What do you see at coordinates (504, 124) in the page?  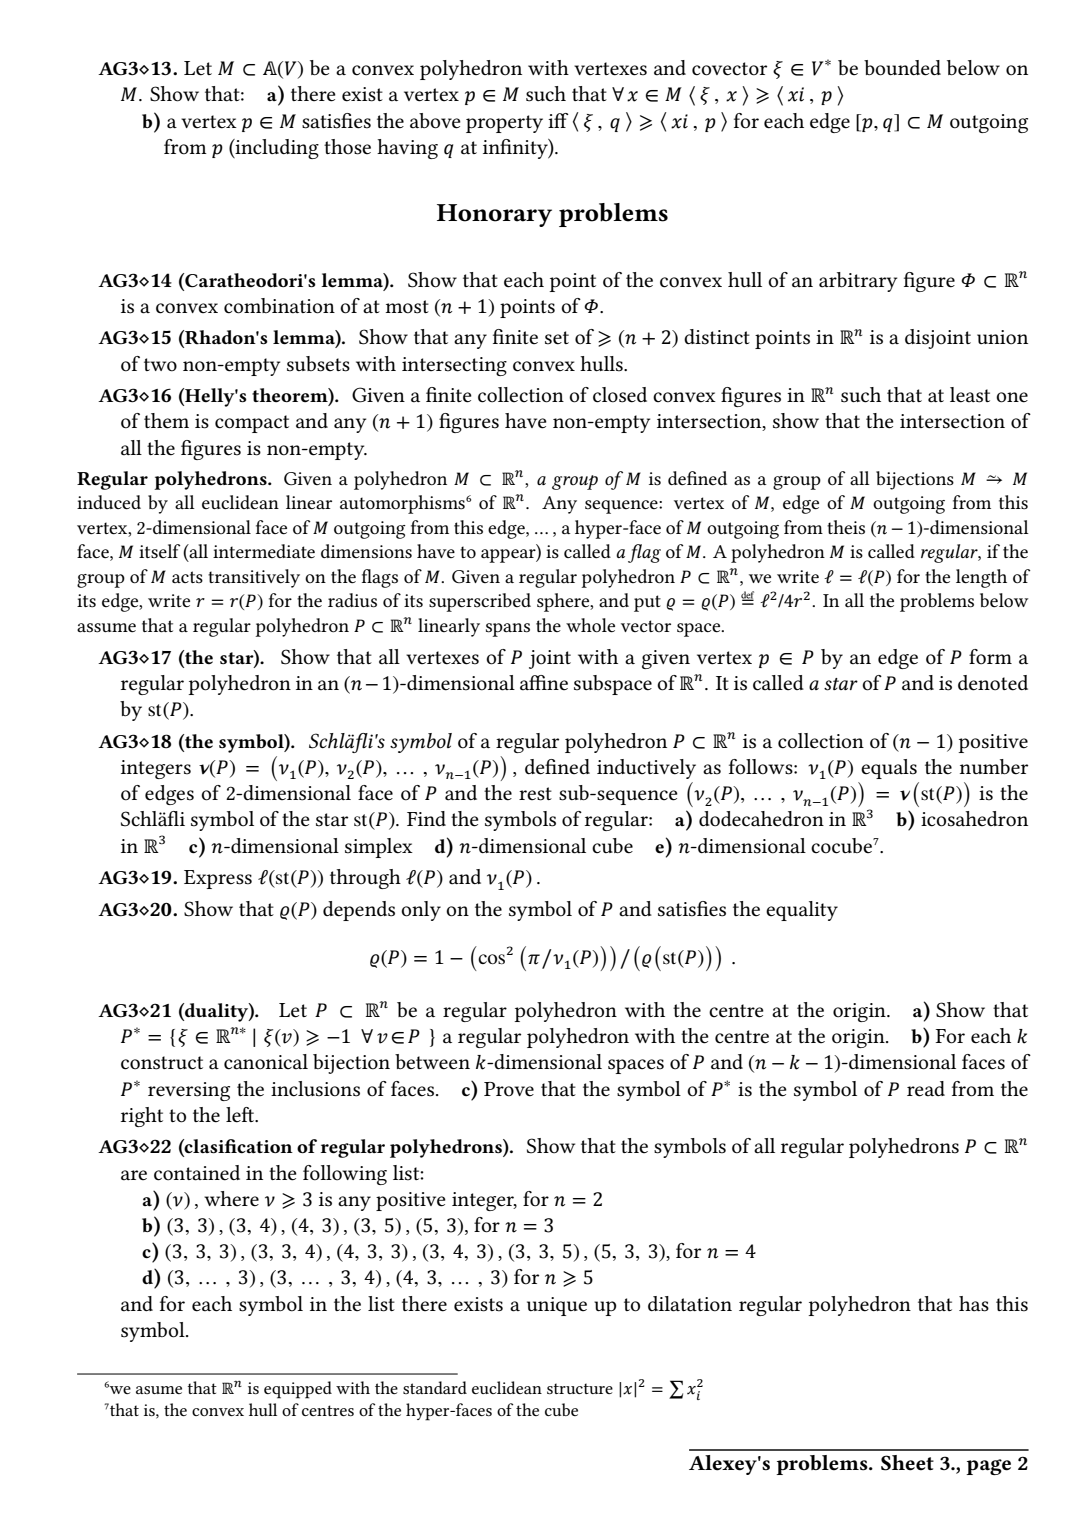 I see `property` at bounding box center [504, 124].
